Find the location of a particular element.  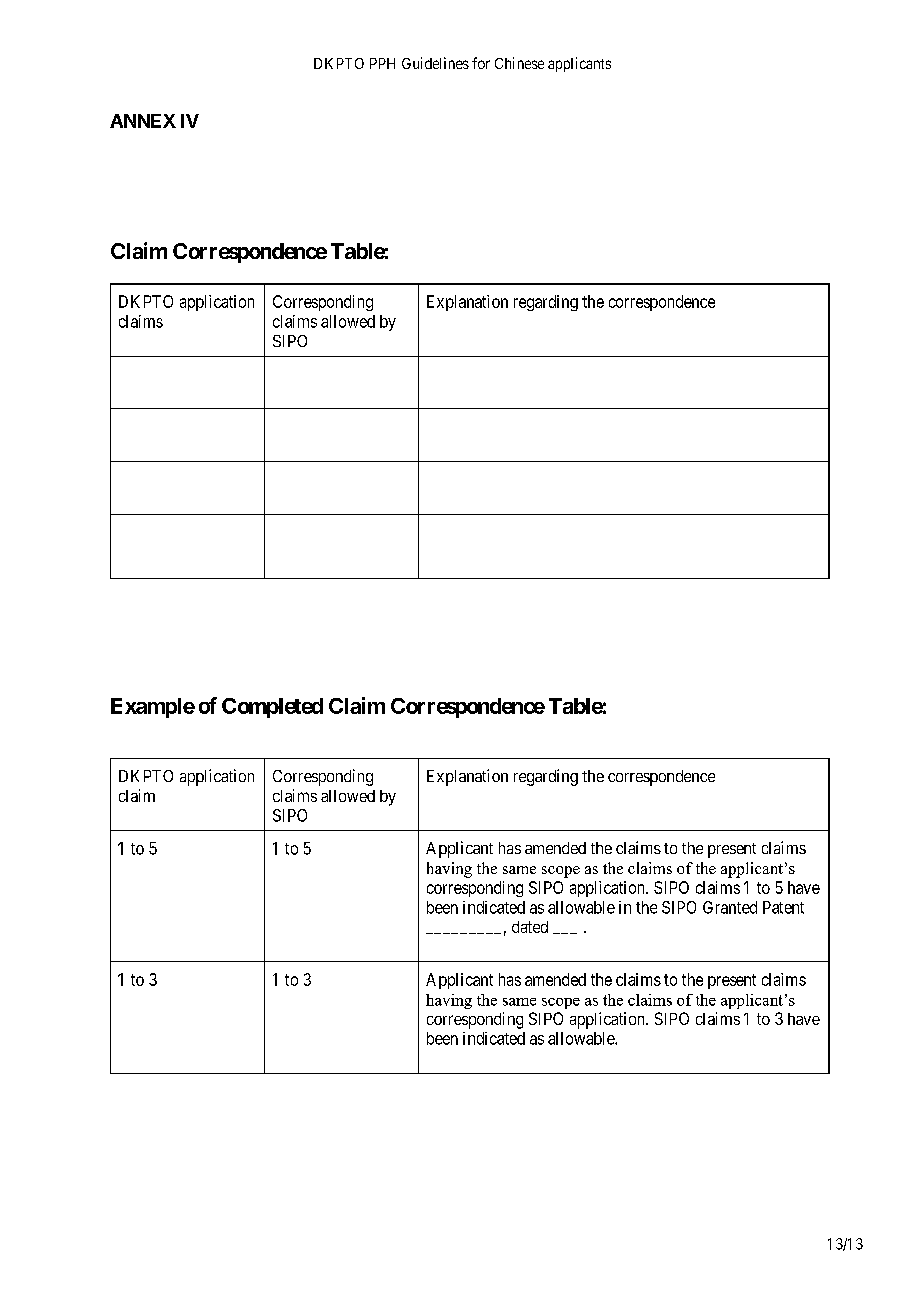

Patent is located at coordinates (783, 907).
